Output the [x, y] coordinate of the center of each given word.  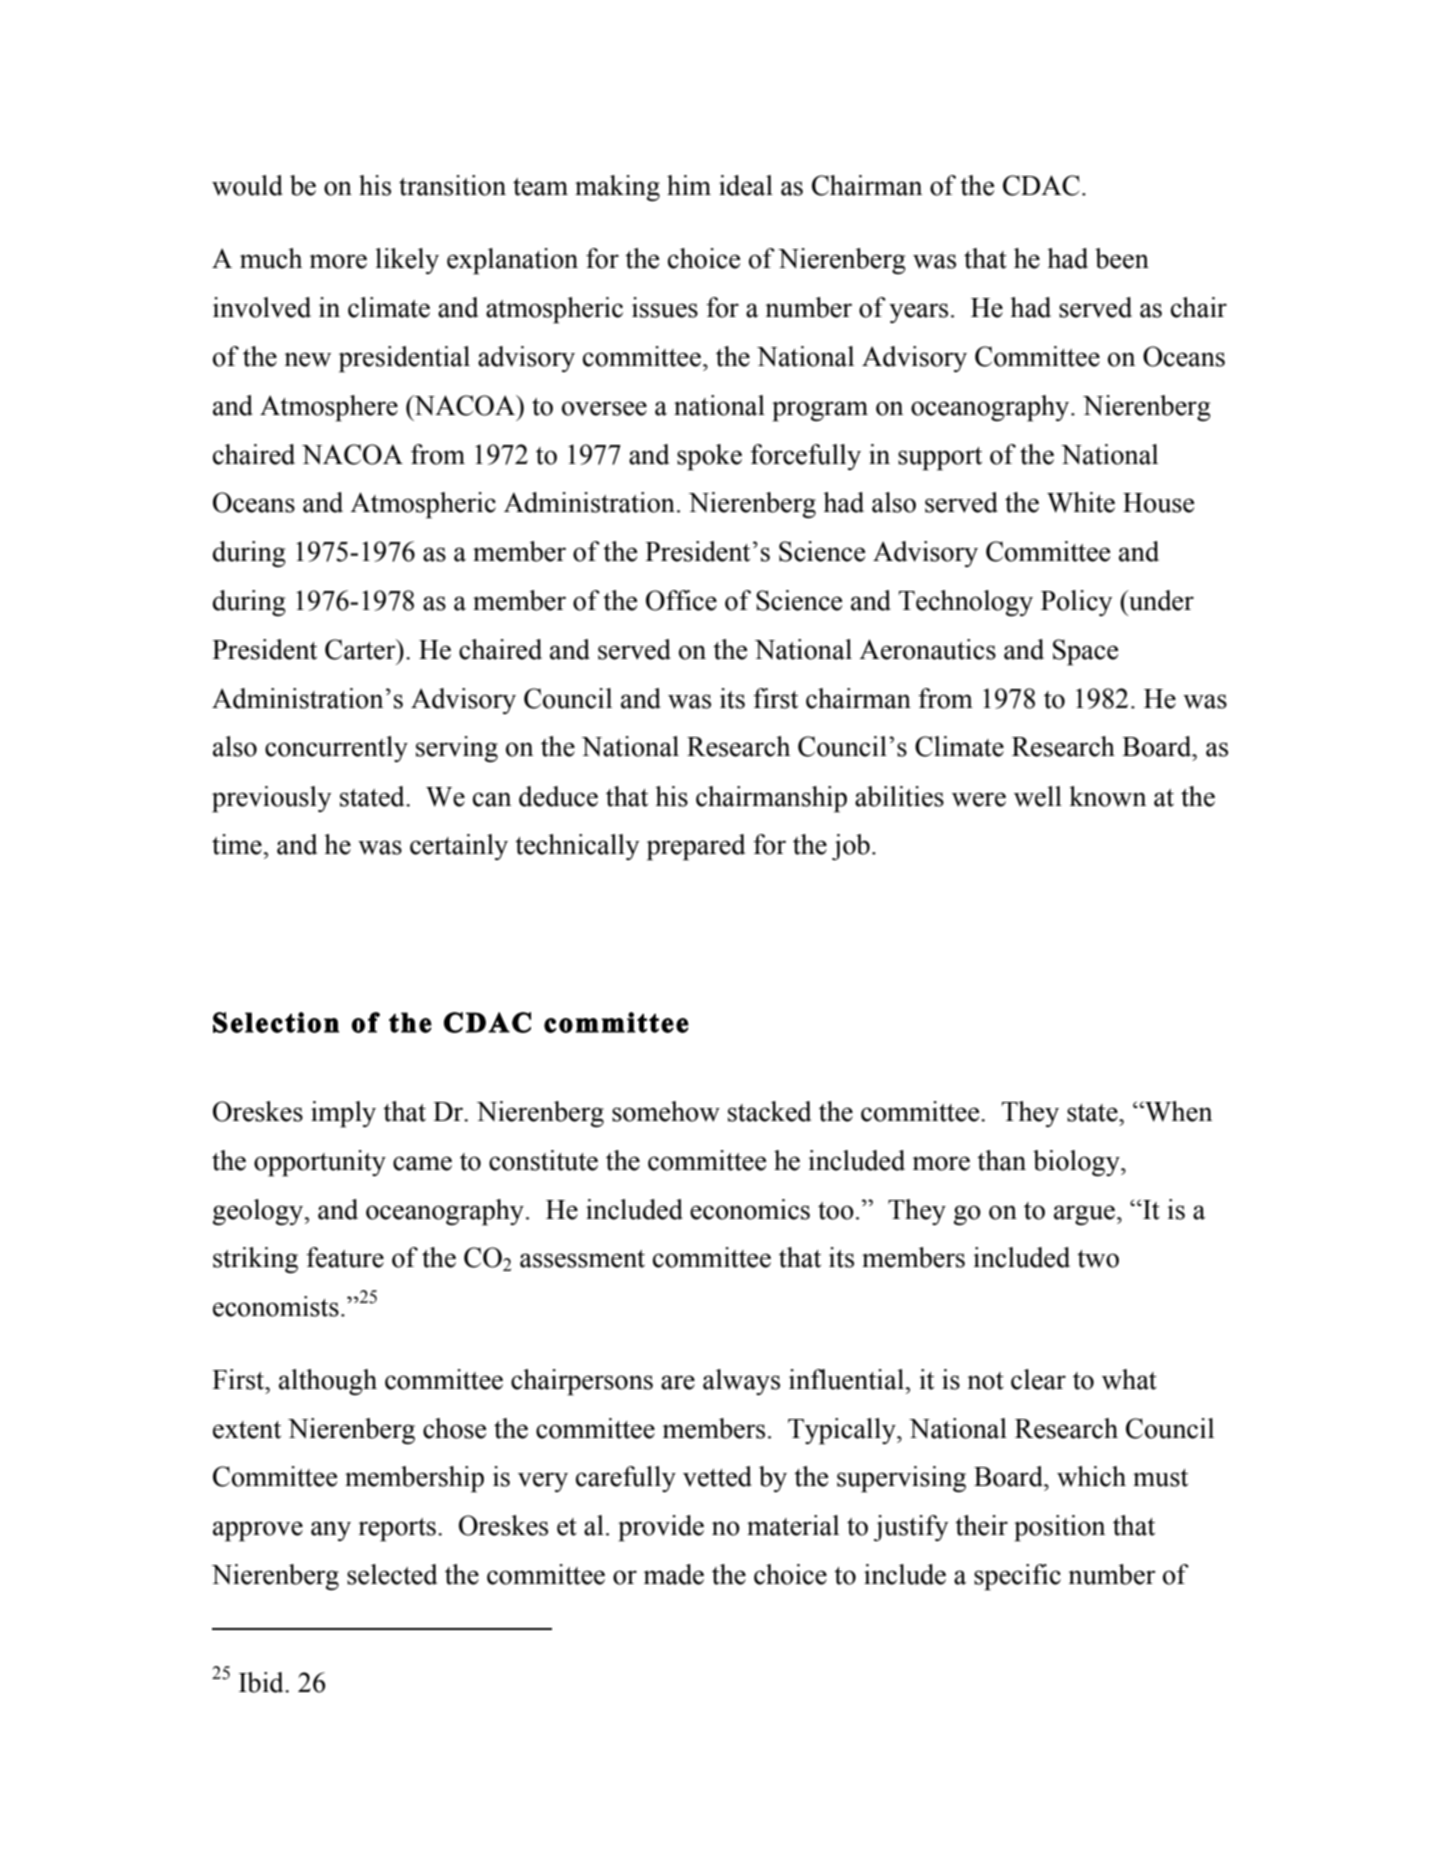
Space [1085, 652]
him [689, 185]
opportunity [320, 1163]
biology [1077, 1163]
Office [681, 600]
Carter [361, 649]
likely [407, 261]
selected [392, 1574]
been [1122, 258]
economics [750, 1209]
